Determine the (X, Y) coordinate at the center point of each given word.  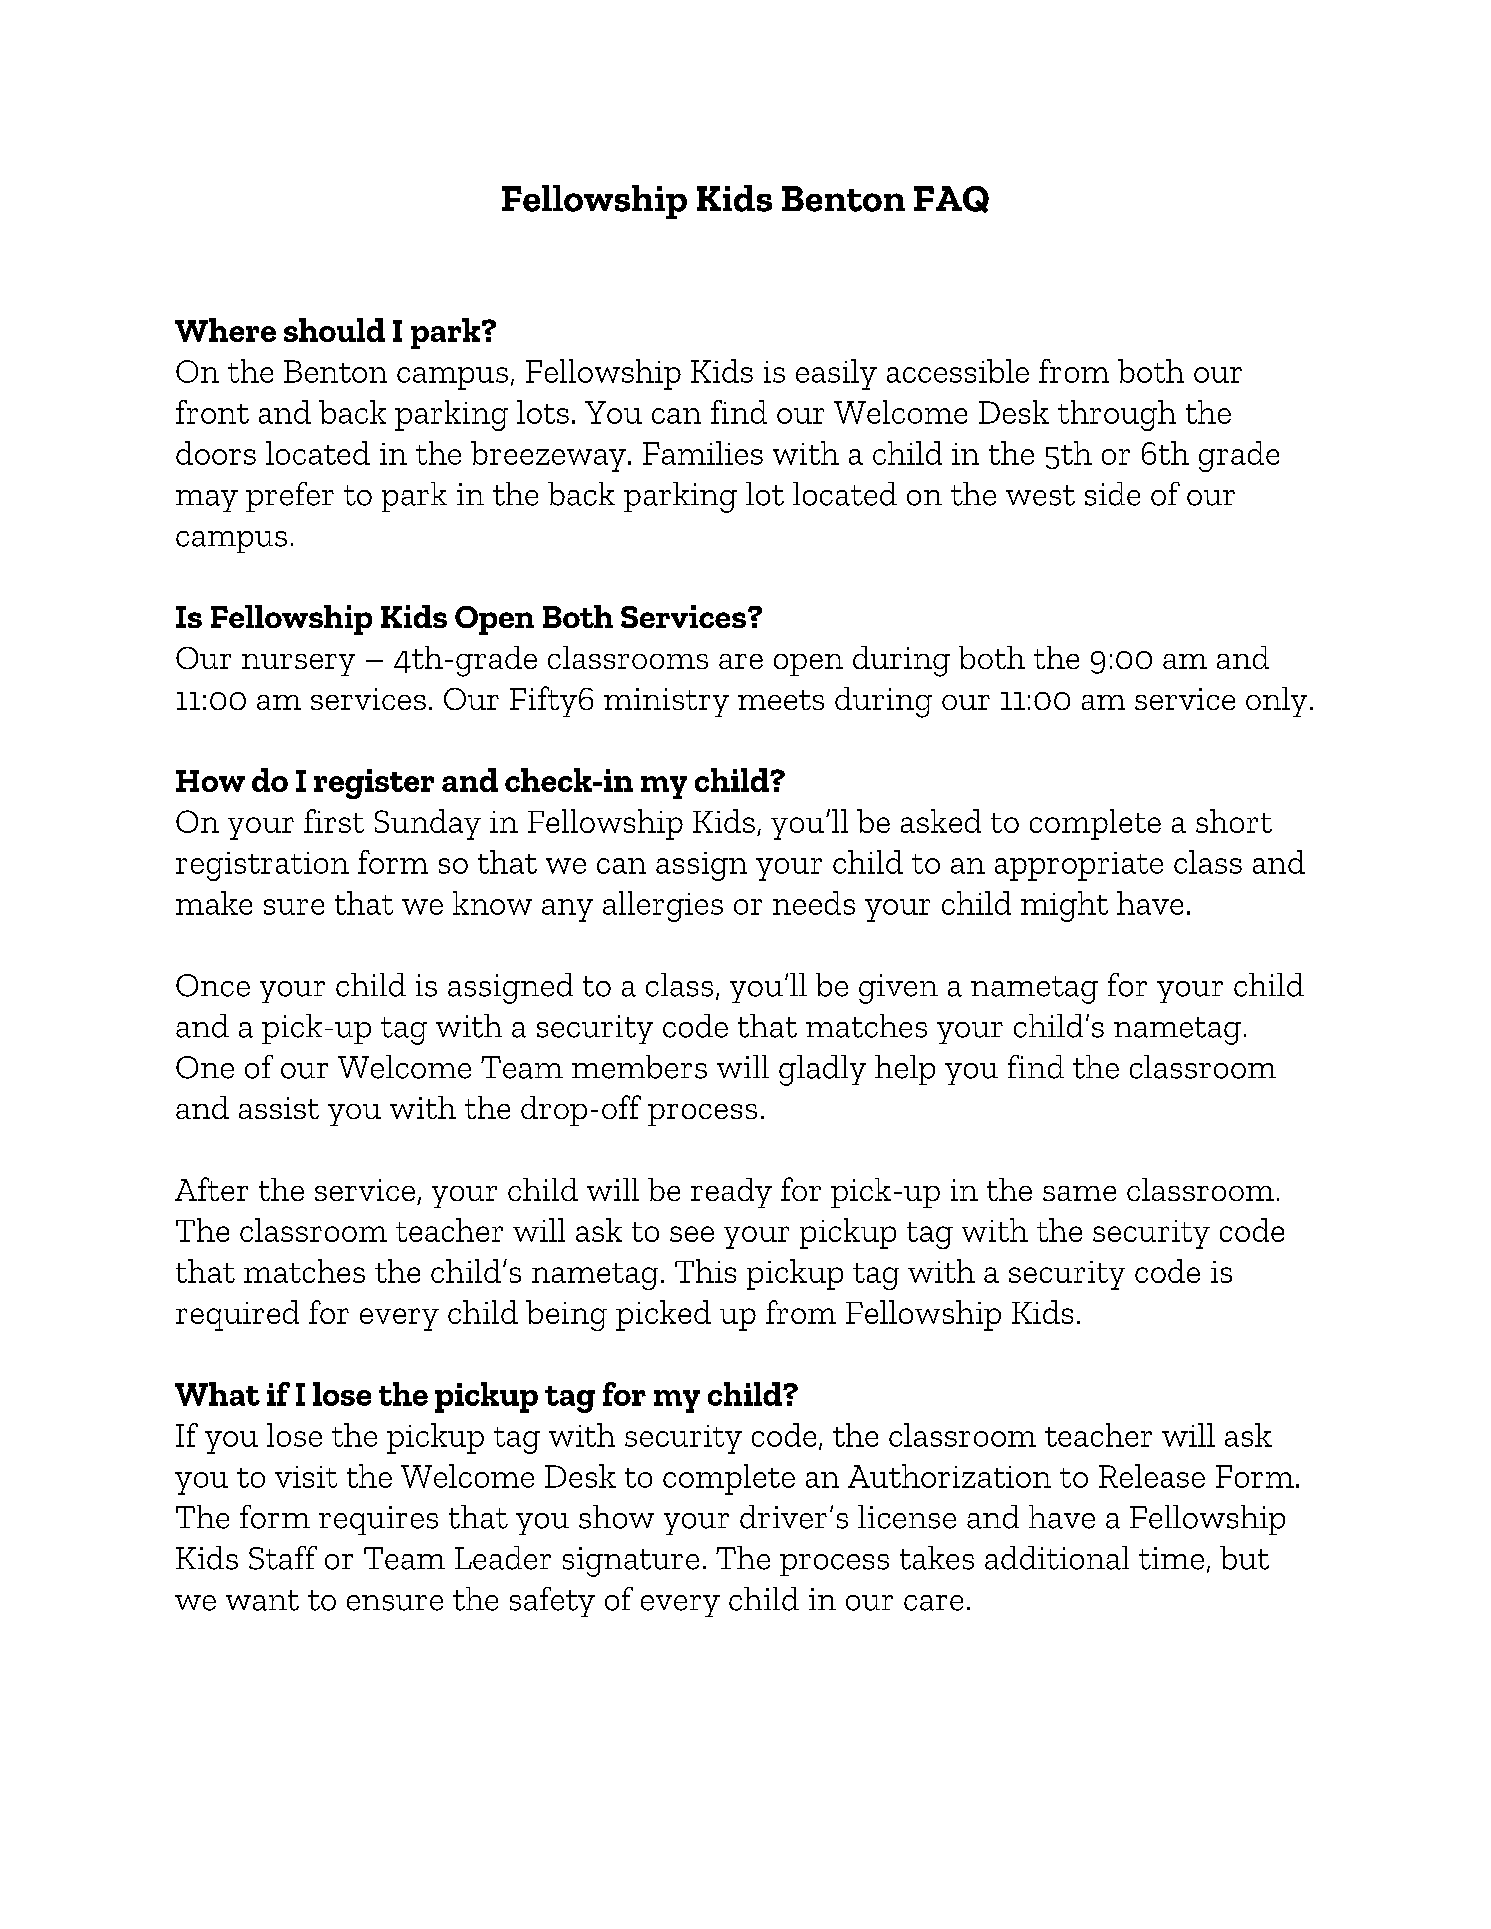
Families (703, 453)
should (334, 330)
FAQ (951, 199)
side (1112, 494)
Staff (283, 1558)
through (1117, 415)
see (692, 1234)
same (1079, 1193)
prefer (290, 497)
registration (262, 866)
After (211, 1189)
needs (814, 903)
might (1064, 906)
